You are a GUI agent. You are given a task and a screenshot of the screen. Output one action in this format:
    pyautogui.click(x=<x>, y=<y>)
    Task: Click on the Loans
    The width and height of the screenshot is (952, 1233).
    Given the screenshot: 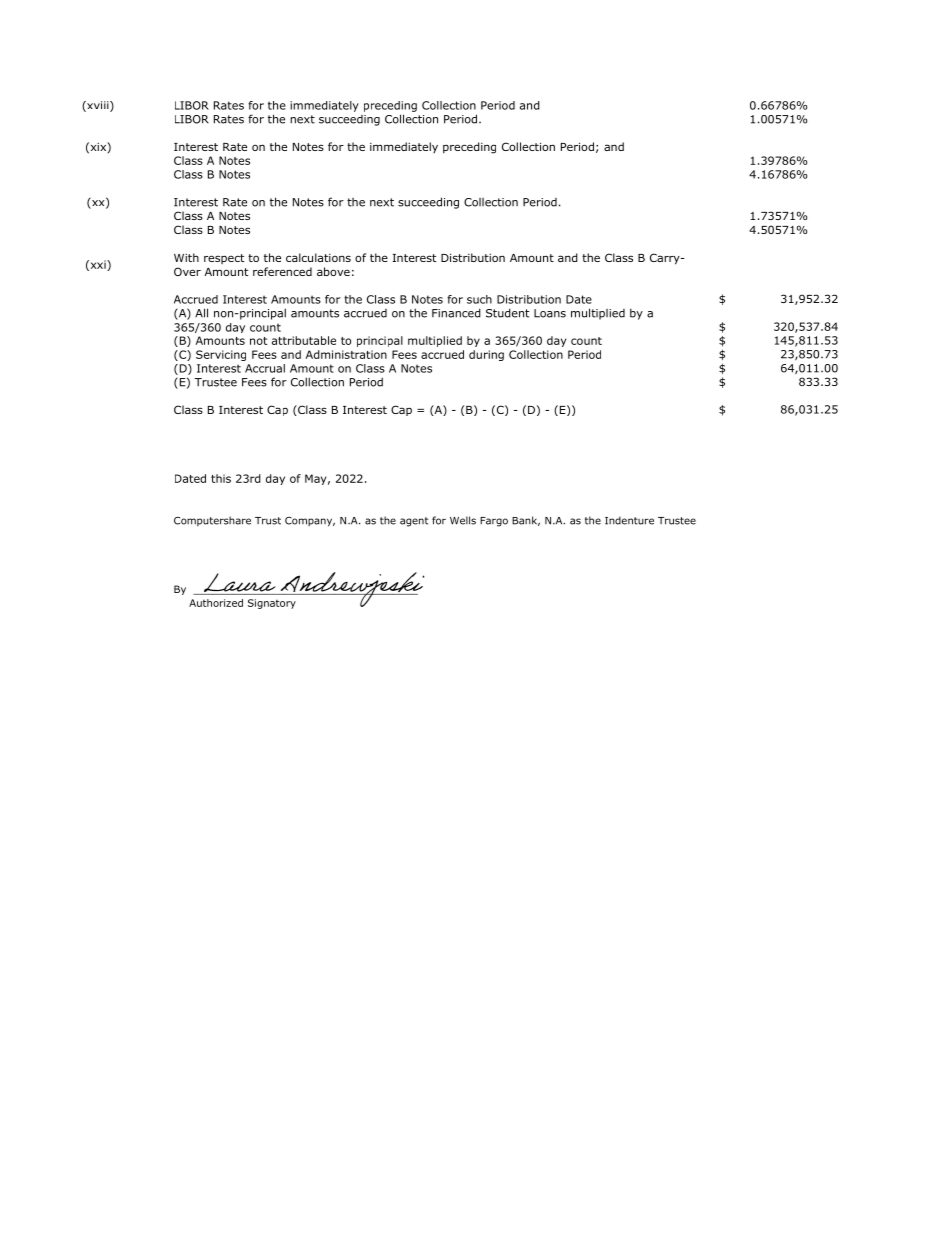 What is the action you would take?
    pyautogui.click(x=550, y=313)
